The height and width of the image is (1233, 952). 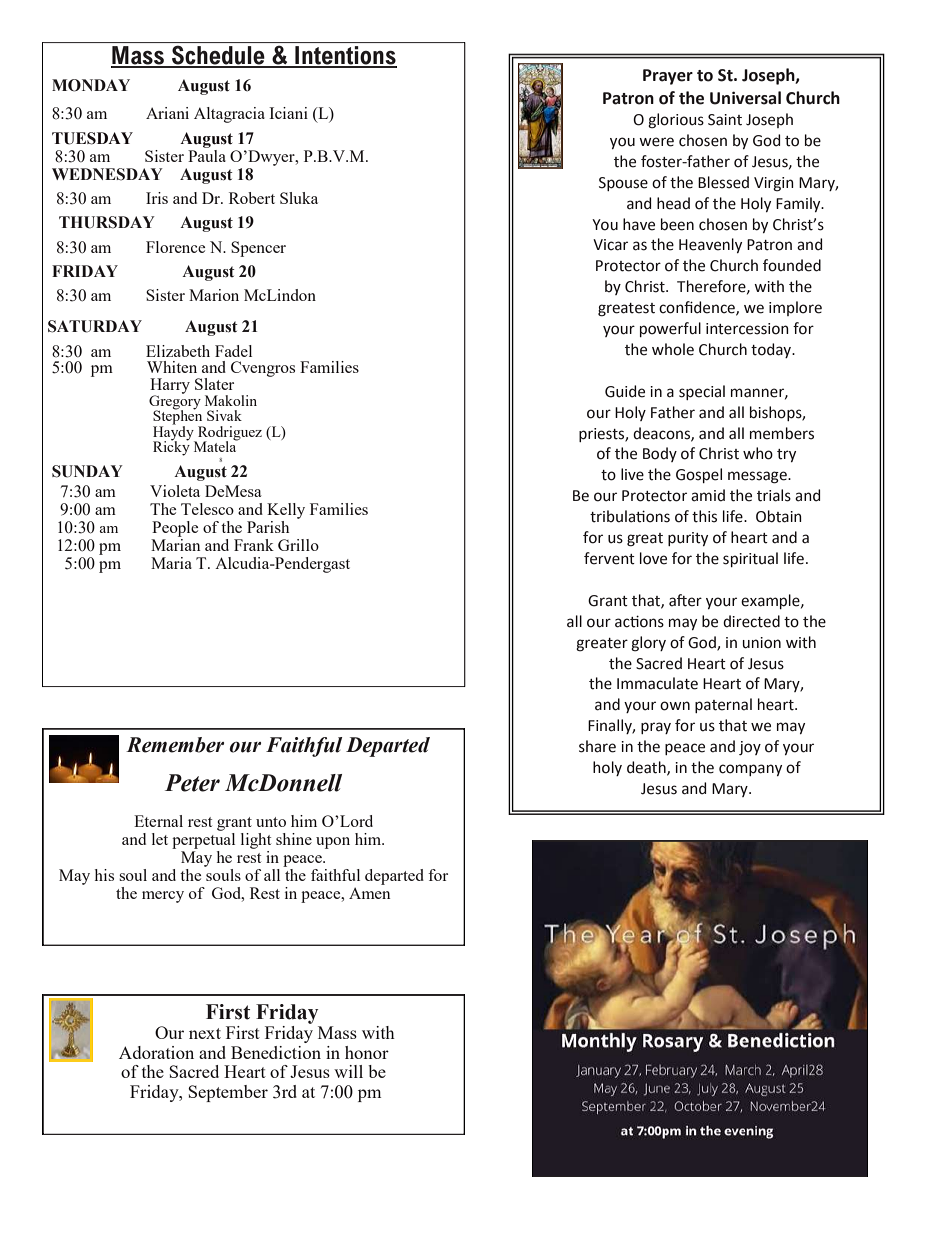 What do you see at coordinates (597, 746) in the image?
I see `share` at bounding box center [597, 746].
